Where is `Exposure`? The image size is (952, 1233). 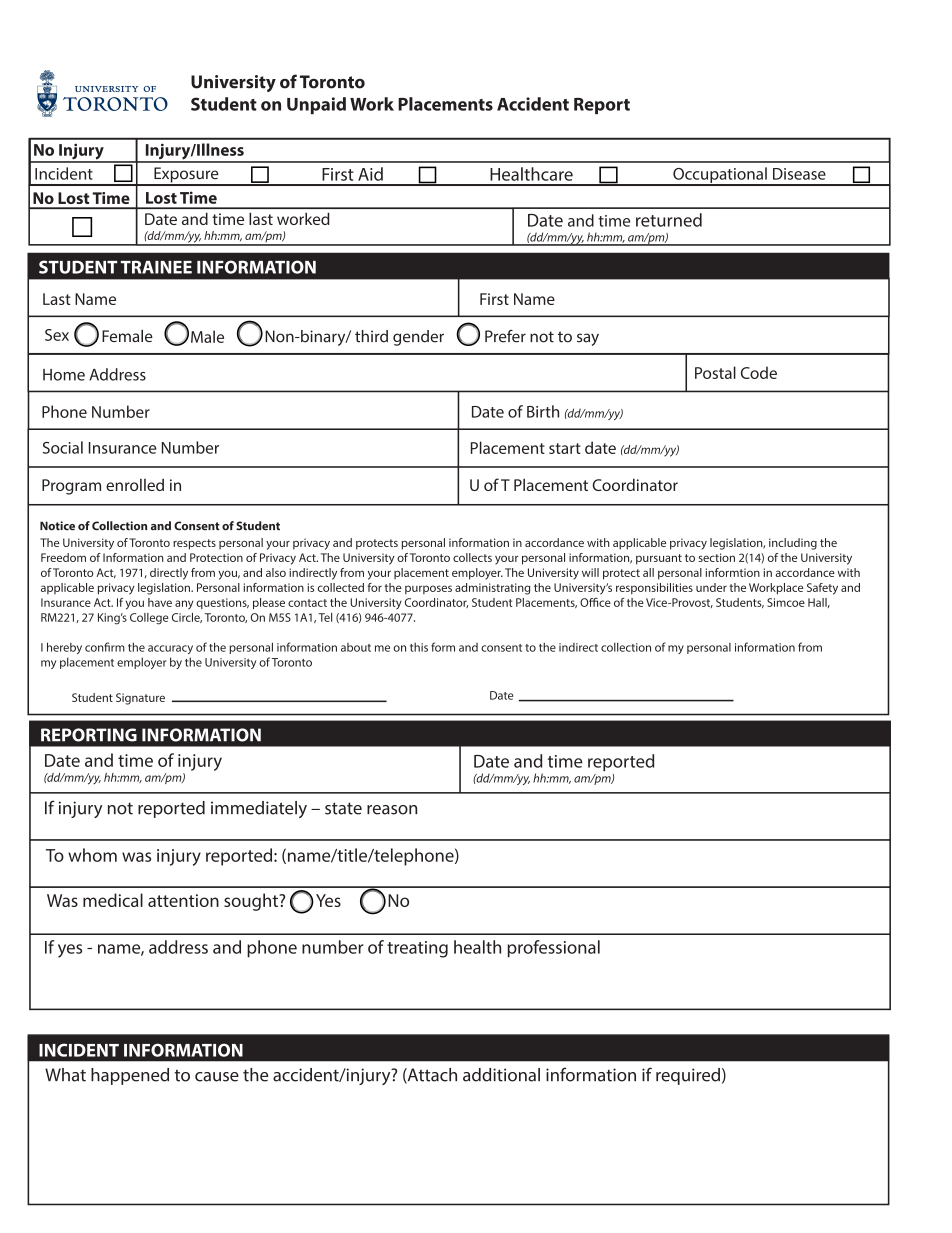 Exposure is located at coordinates (186, 176).
